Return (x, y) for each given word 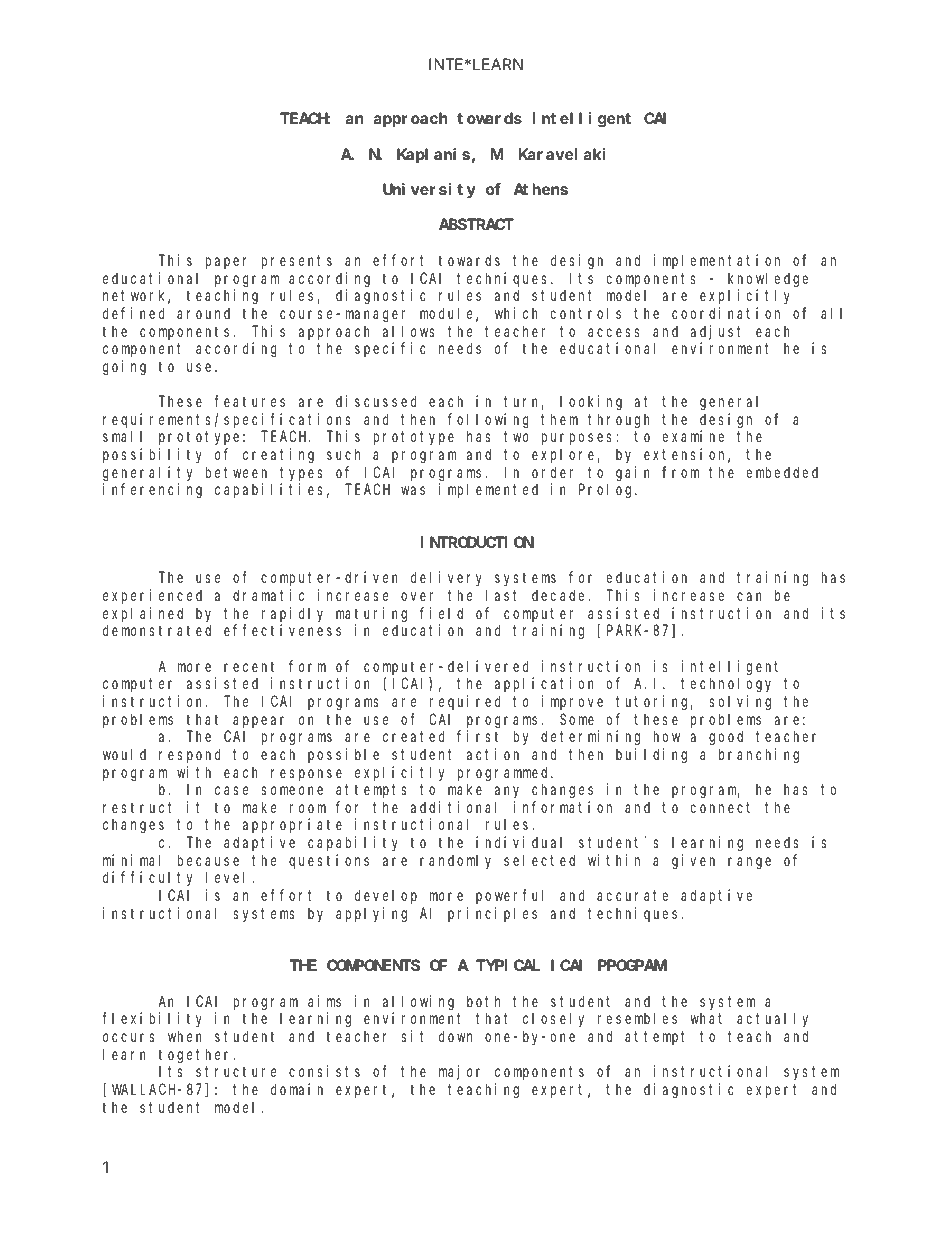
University (429, 190)
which (516, 313)
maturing (371, 615)
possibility (152, 455)
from (680, 472)
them (559, 419)
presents (297, 262)
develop (386, 896)
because (208, 860)
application (544, 684)
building (651, 756)
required (465, 702)
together (196, 1056)
